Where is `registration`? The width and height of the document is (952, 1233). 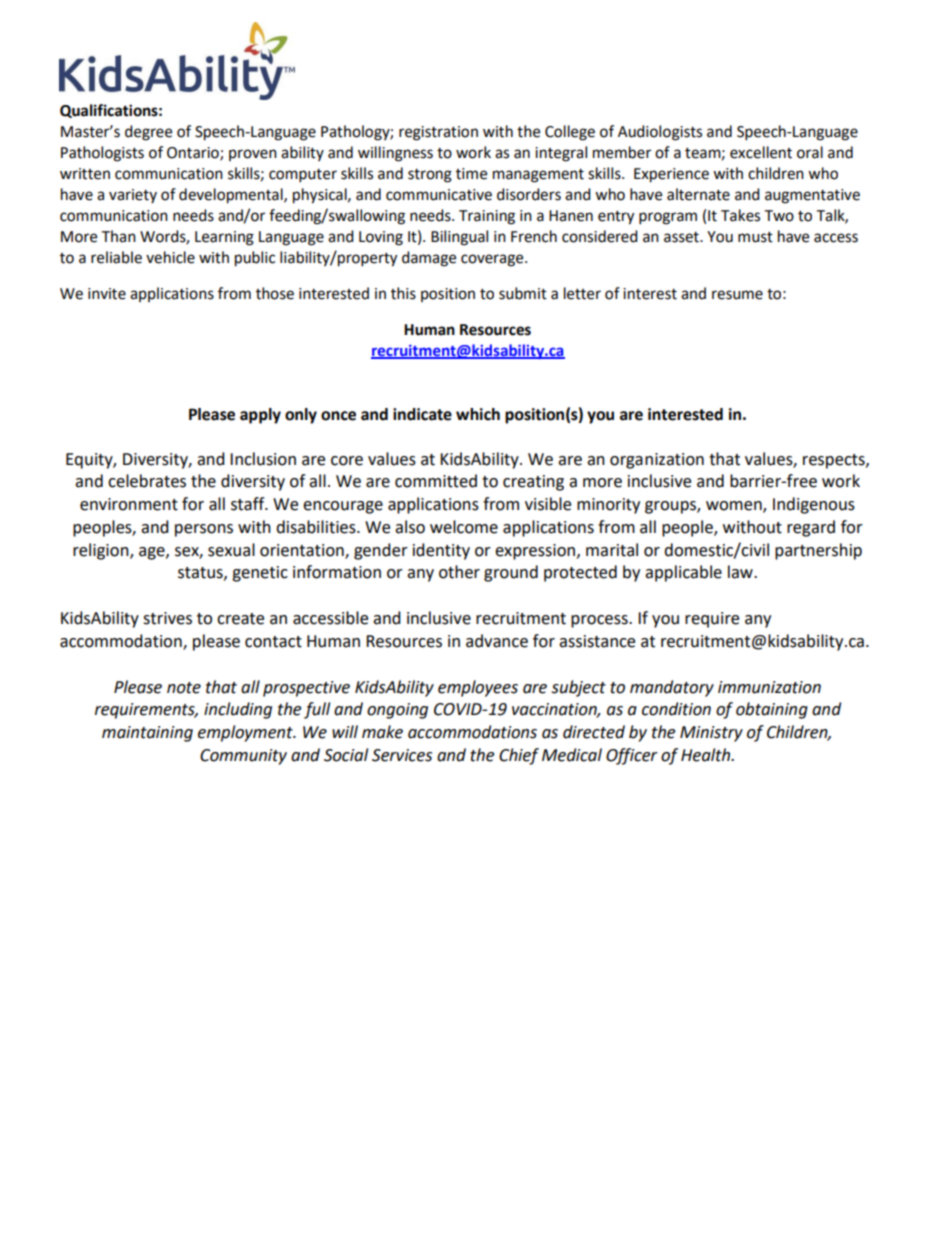
registration is located at coordinates (438, 133).
